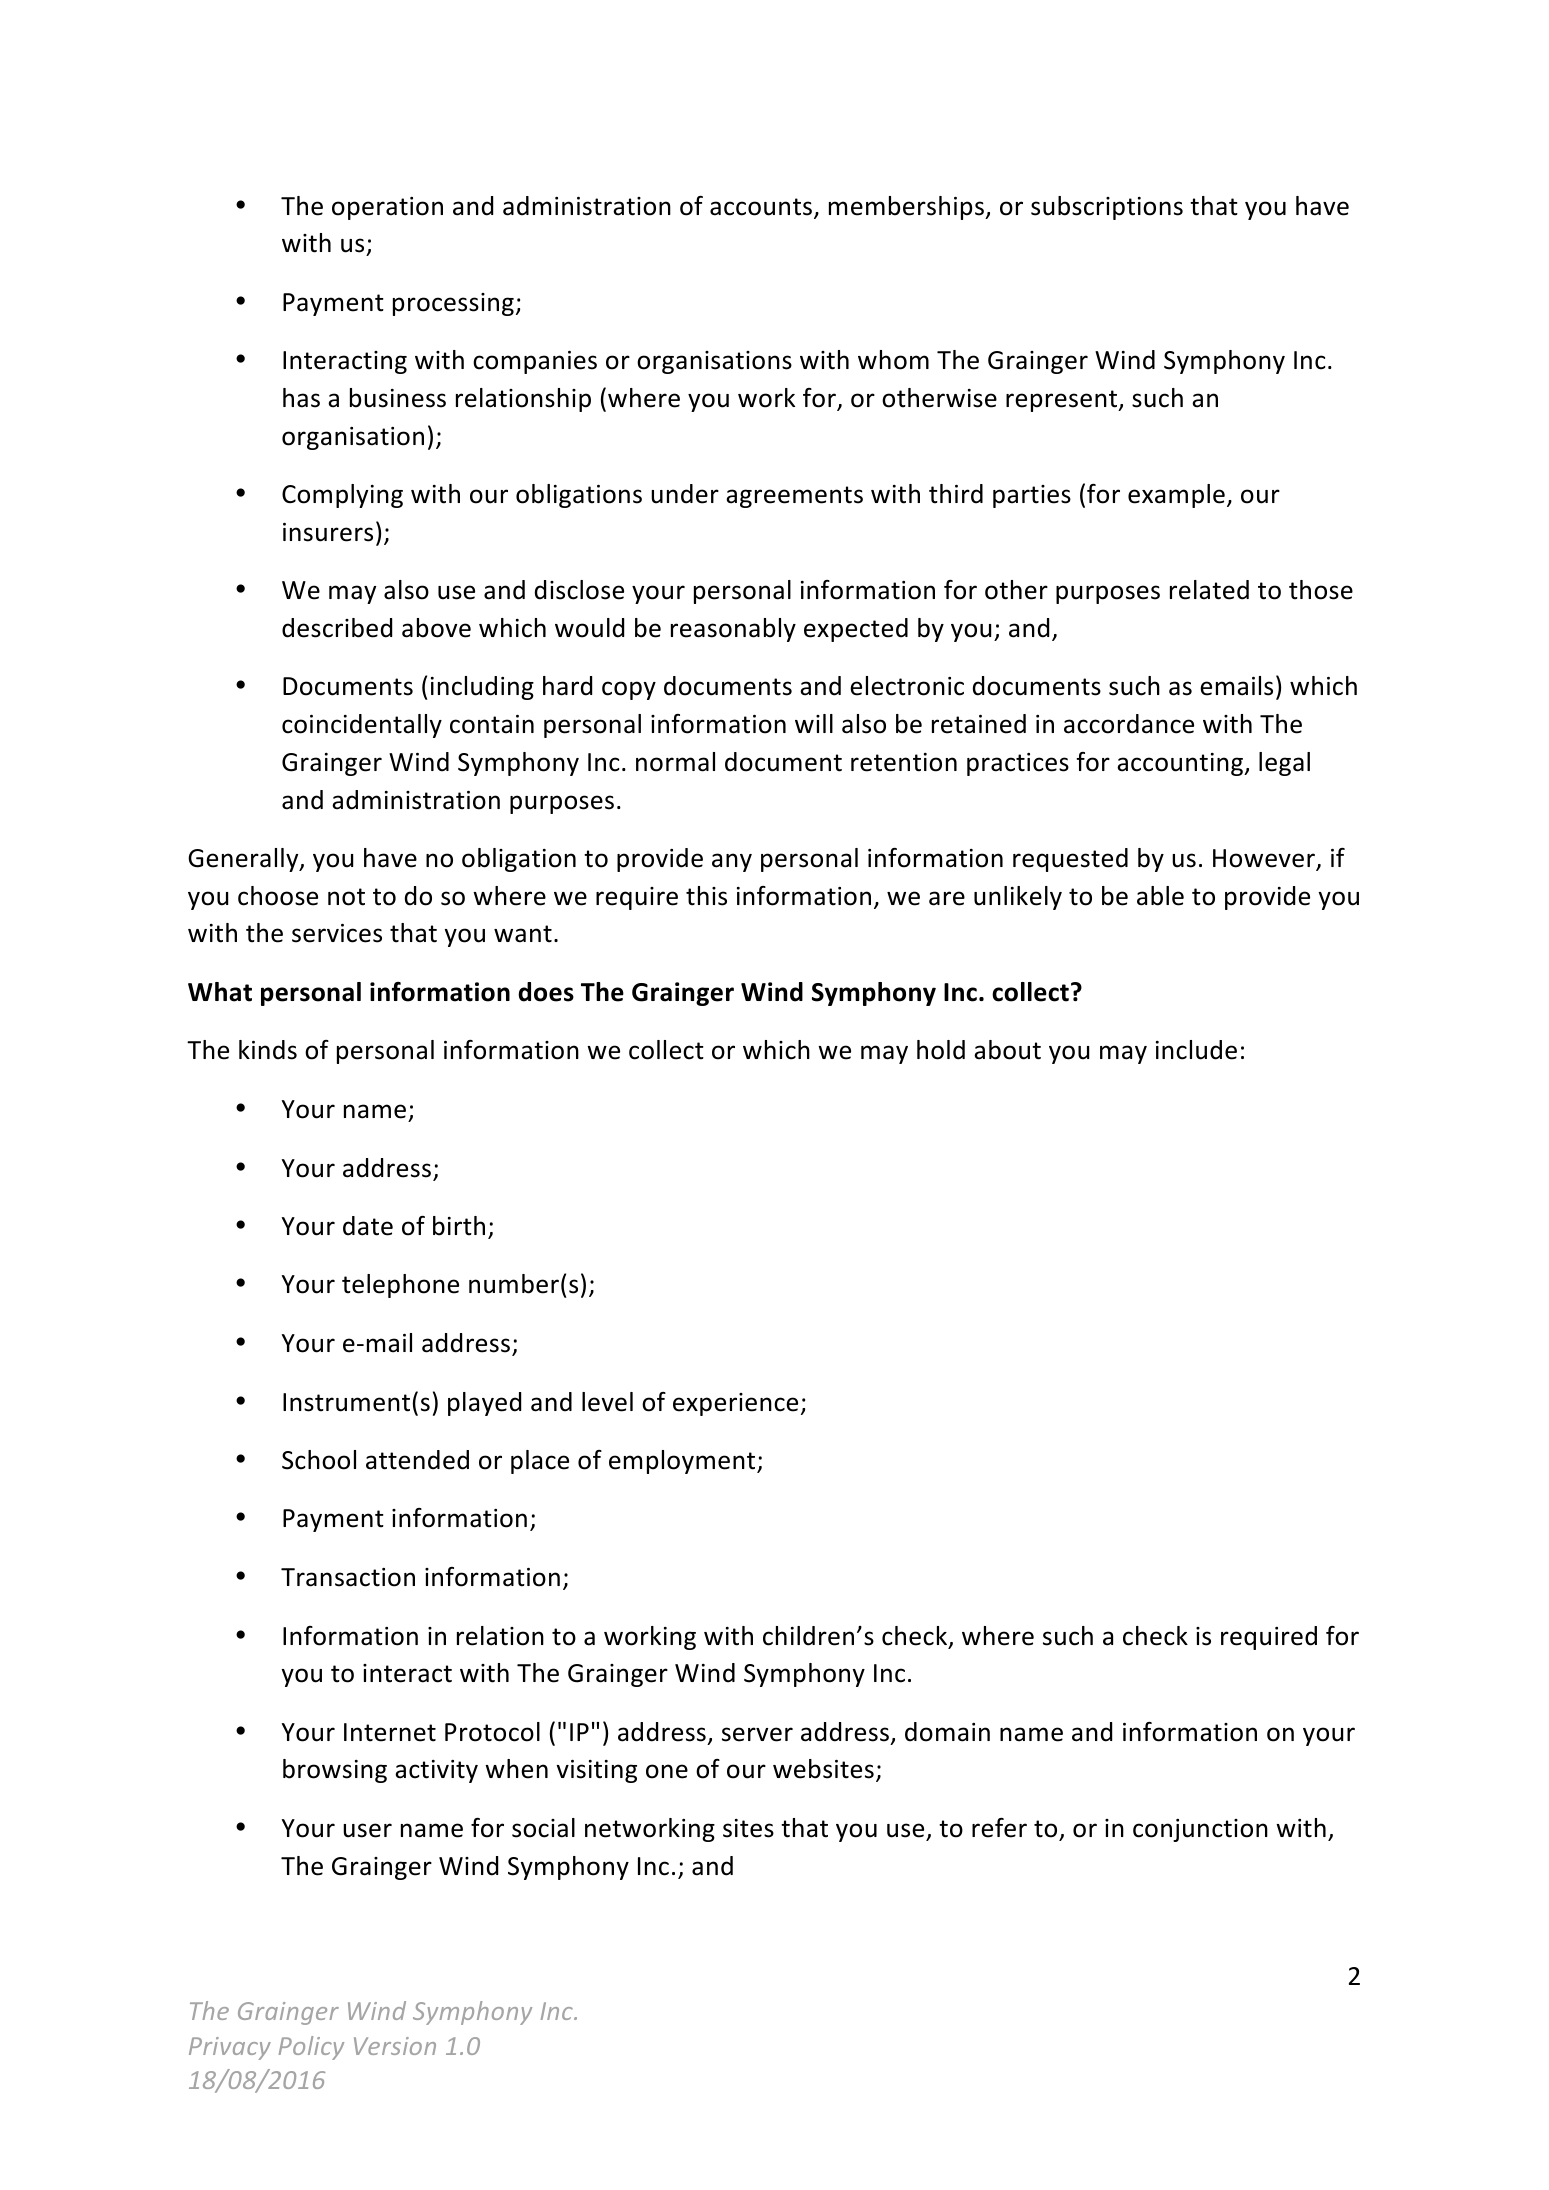 The image size is (1549, 2190). I want to click on date, so click(368, 1226).
